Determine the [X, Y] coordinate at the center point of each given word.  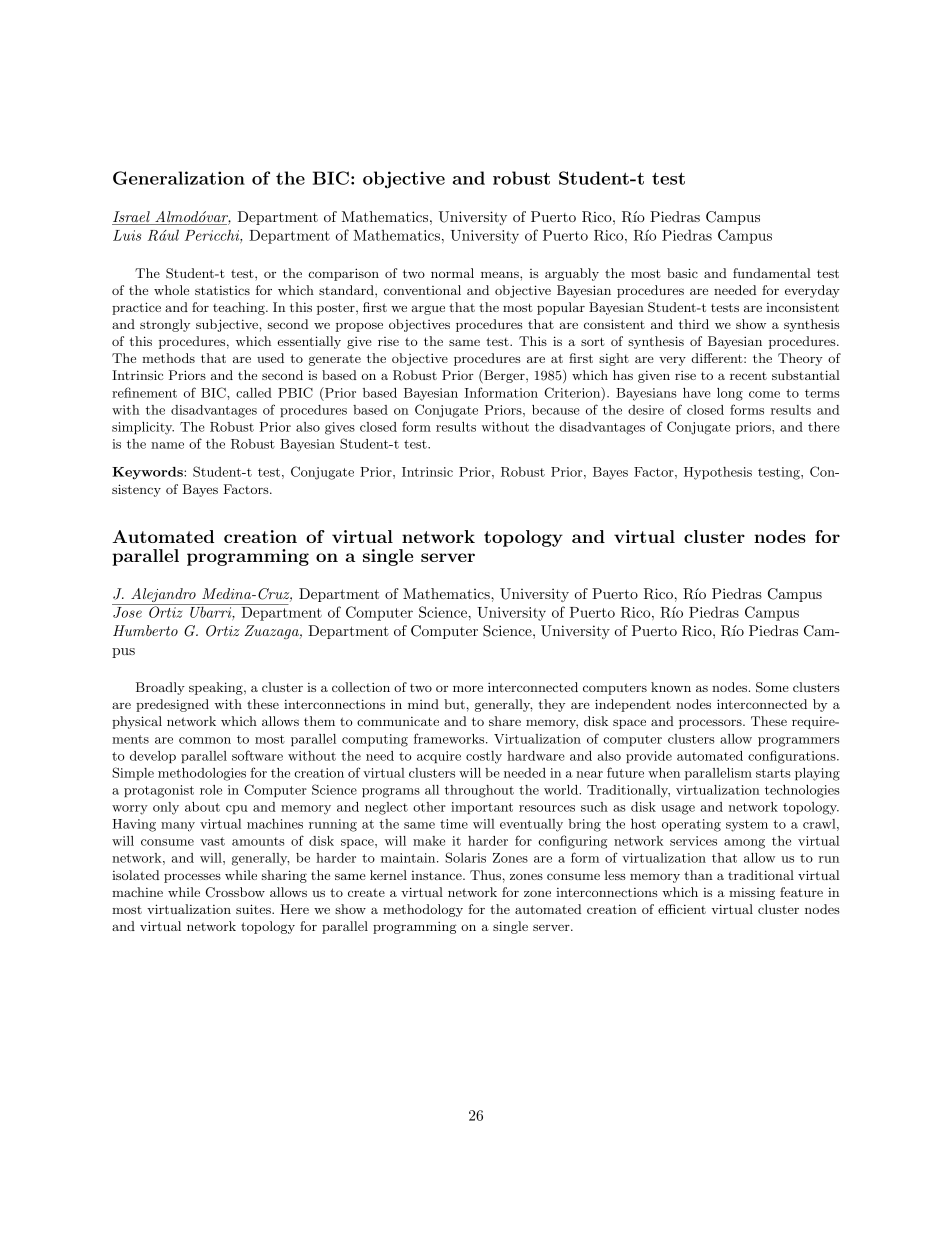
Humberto [145, 630]
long [730, 394]
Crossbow [235, 892]
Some [772, 687]
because [556, 410]
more [468, 688]
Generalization [179, 178]
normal [452, 273]
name [167, 445]
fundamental [772, 273]
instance [437, 875]
